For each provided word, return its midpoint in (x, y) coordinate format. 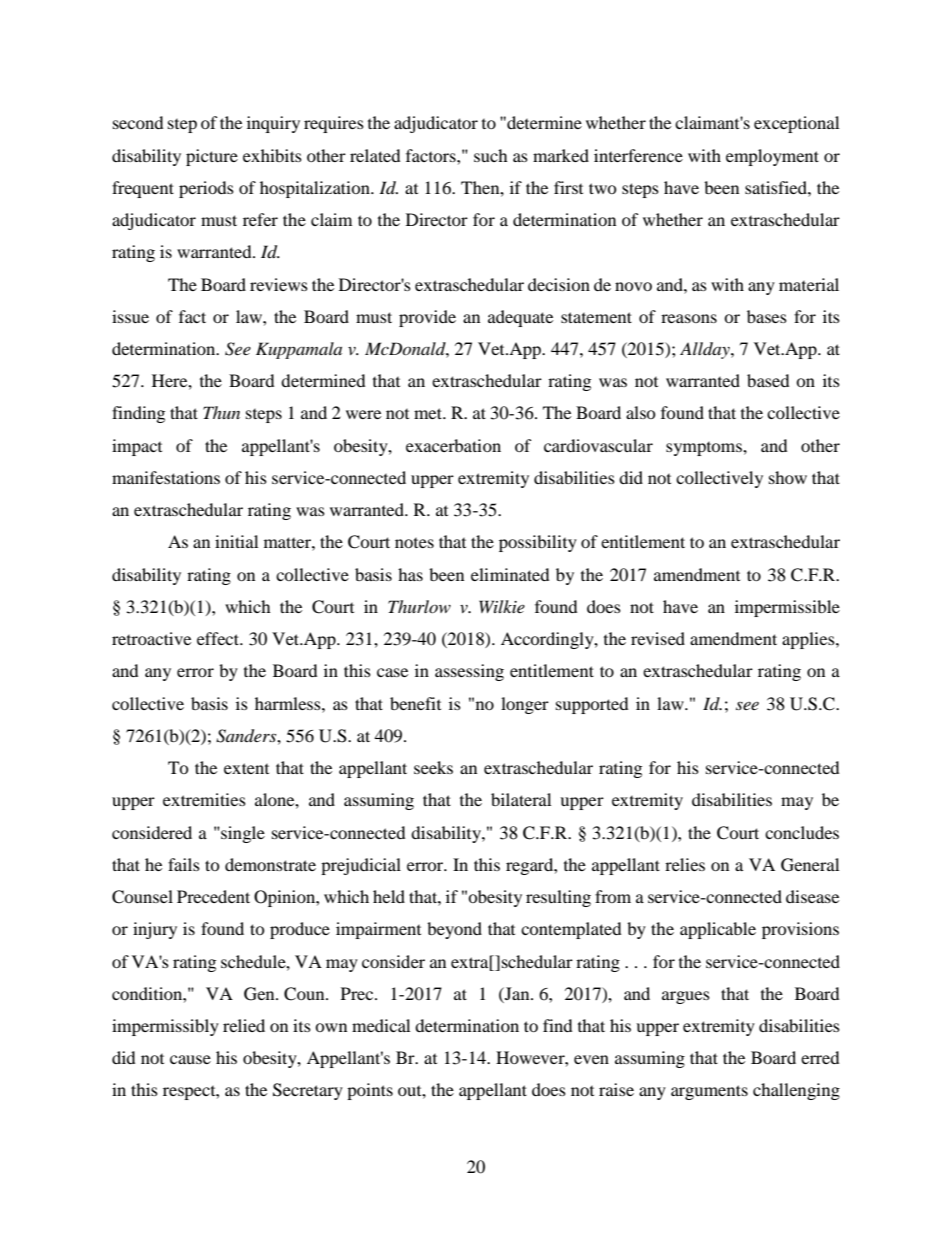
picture (212, 157)
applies (809, 640)
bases (767, 316)
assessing (469, 672)
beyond (454, 930)
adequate (520, 318)
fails (184, 864)
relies (685, 864)
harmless (289, 703)
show (788, 477)
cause (190, 1059)
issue (130, 316)
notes (414, 543)
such (491, 155)
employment (772, 157)
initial (236, 541)
